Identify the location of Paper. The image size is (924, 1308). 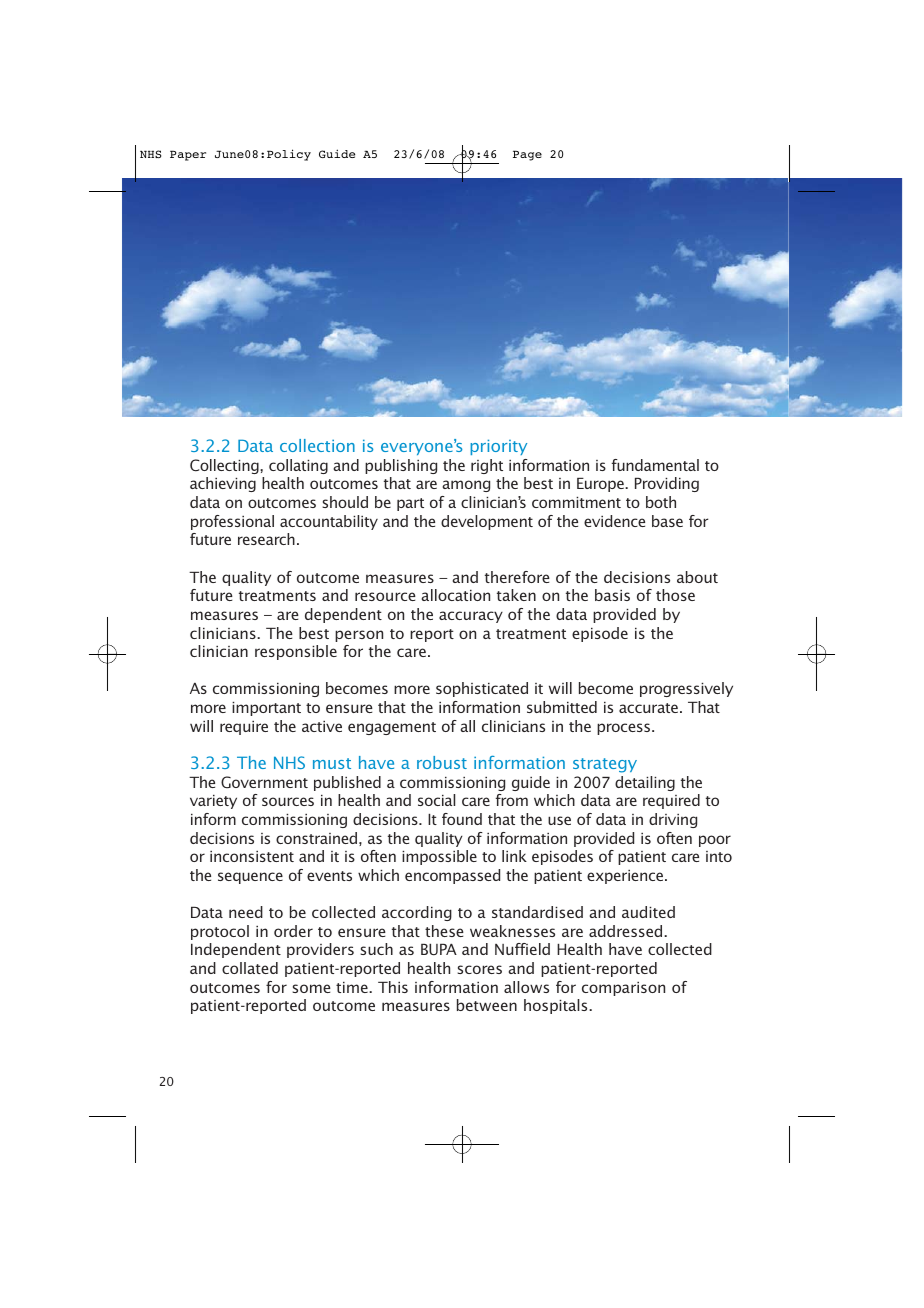
(188, 155).
